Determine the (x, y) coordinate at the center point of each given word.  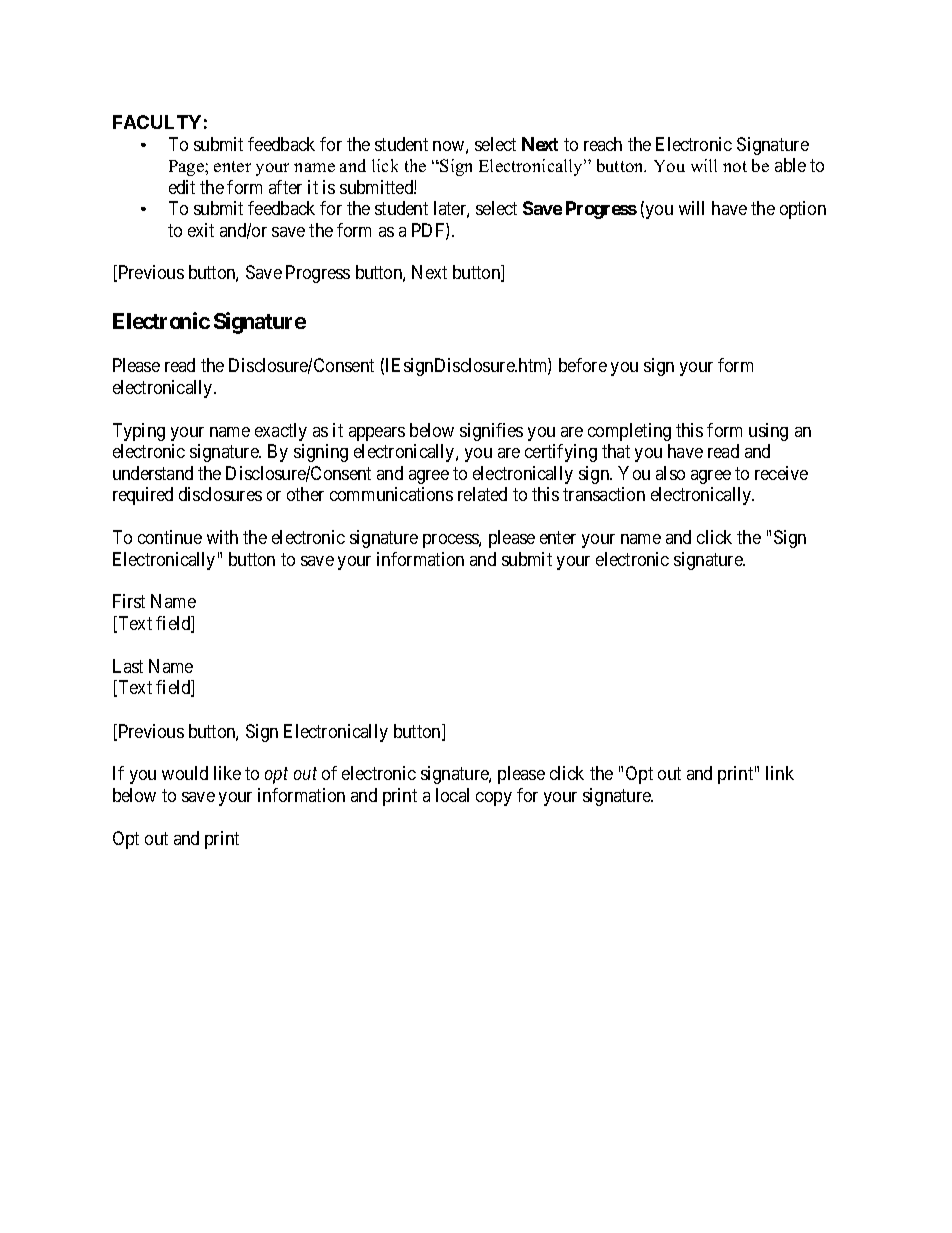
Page (187, 168)
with (222, 537)
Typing (139, 432)
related (482, 494)
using (768, 432)
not (735, 166)
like (227, 773)
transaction (604, 494)
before (583, 365)
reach (603, 144)
